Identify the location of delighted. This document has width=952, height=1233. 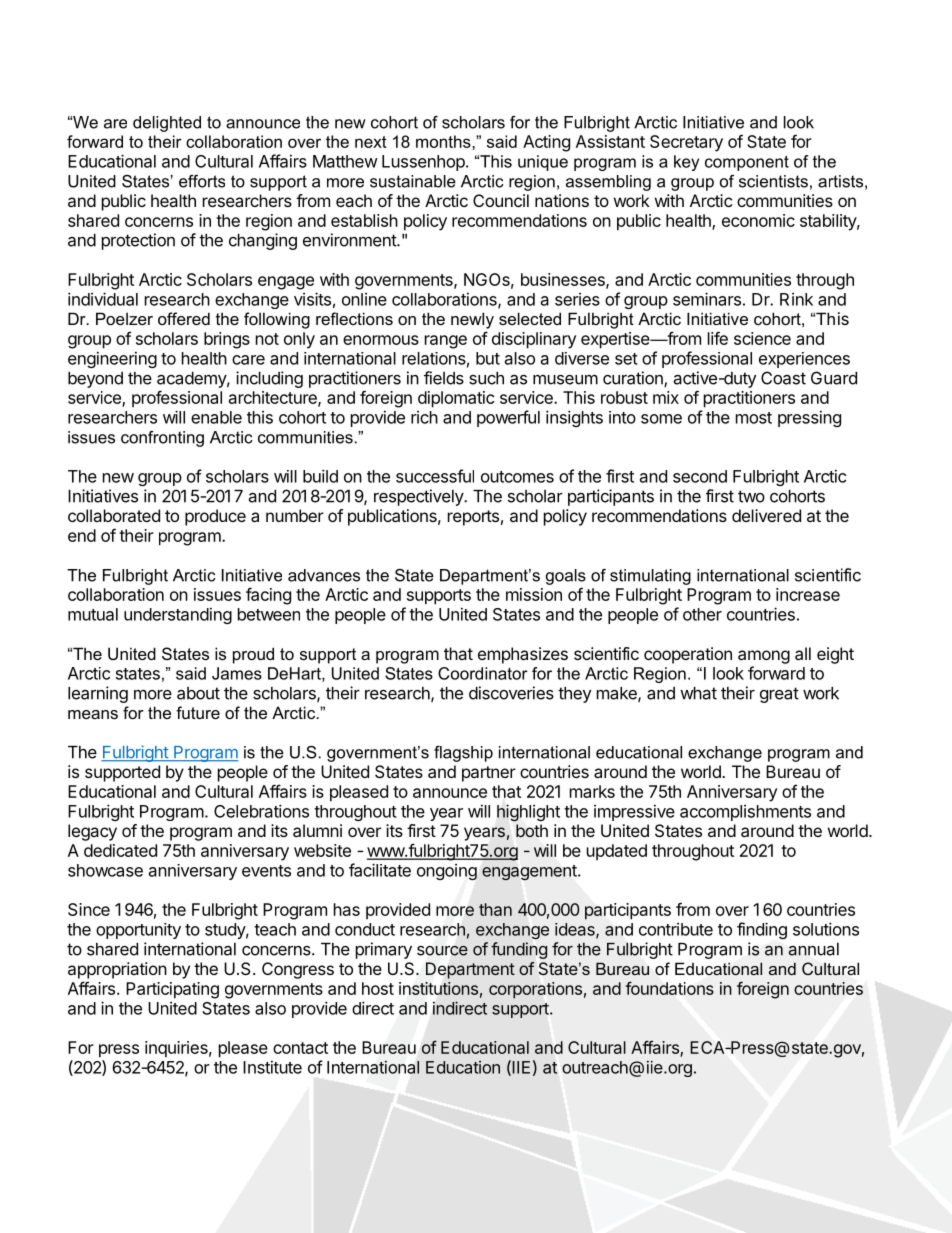
(167, 124).
